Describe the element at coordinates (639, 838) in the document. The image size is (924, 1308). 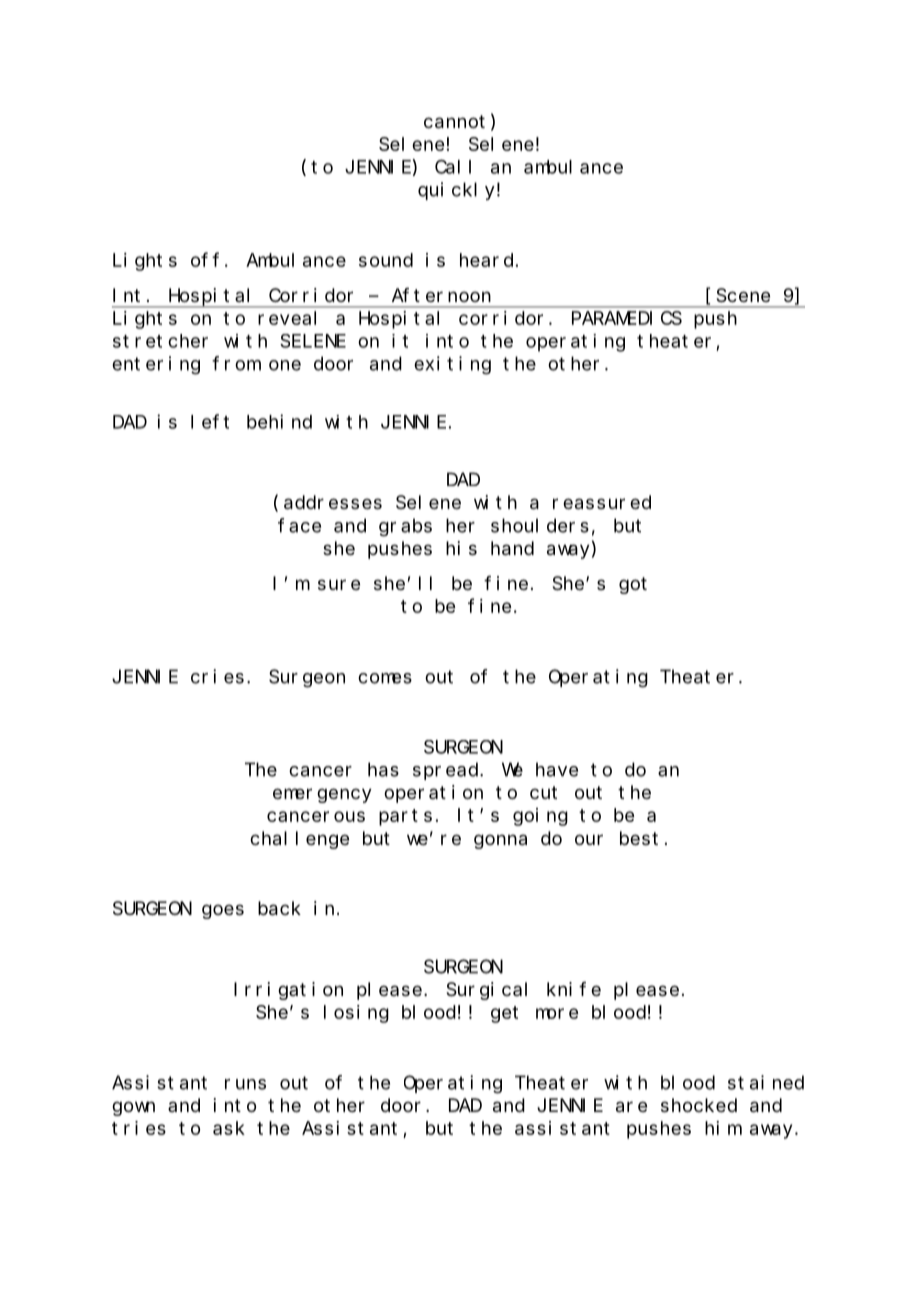
I see `best` at that location.
